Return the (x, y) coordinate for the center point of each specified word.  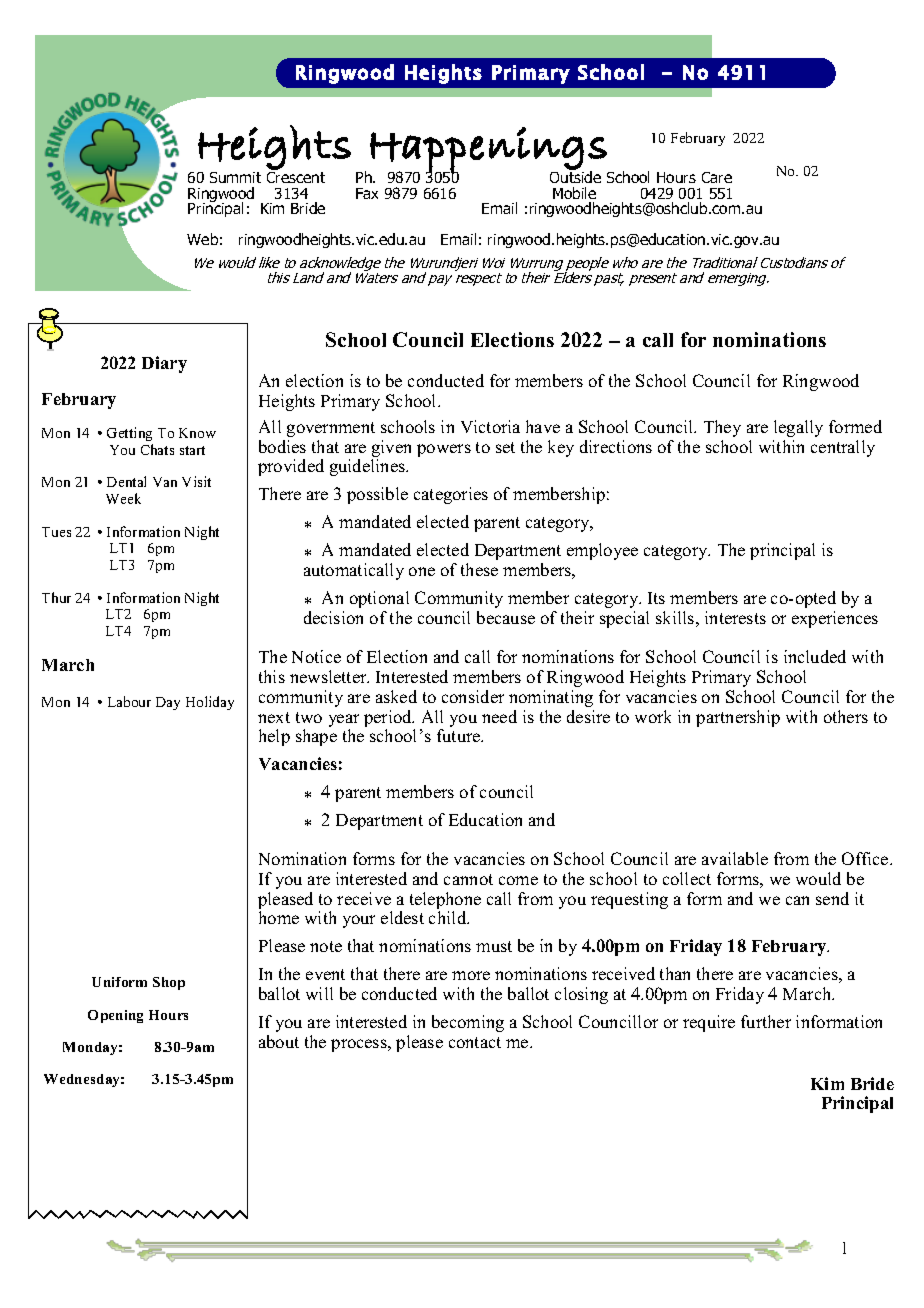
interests (735, 617)
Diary (164, 364)
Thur (56, 597)
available (735, 858)
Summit (235, 177)
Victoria (490, 426)
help (274, 737)
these (479, 569)
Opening (115, 1016)
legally (798, 428)
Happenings (489, 150)
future (460, 735)
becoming (468, 1023)
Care (717, 177)
